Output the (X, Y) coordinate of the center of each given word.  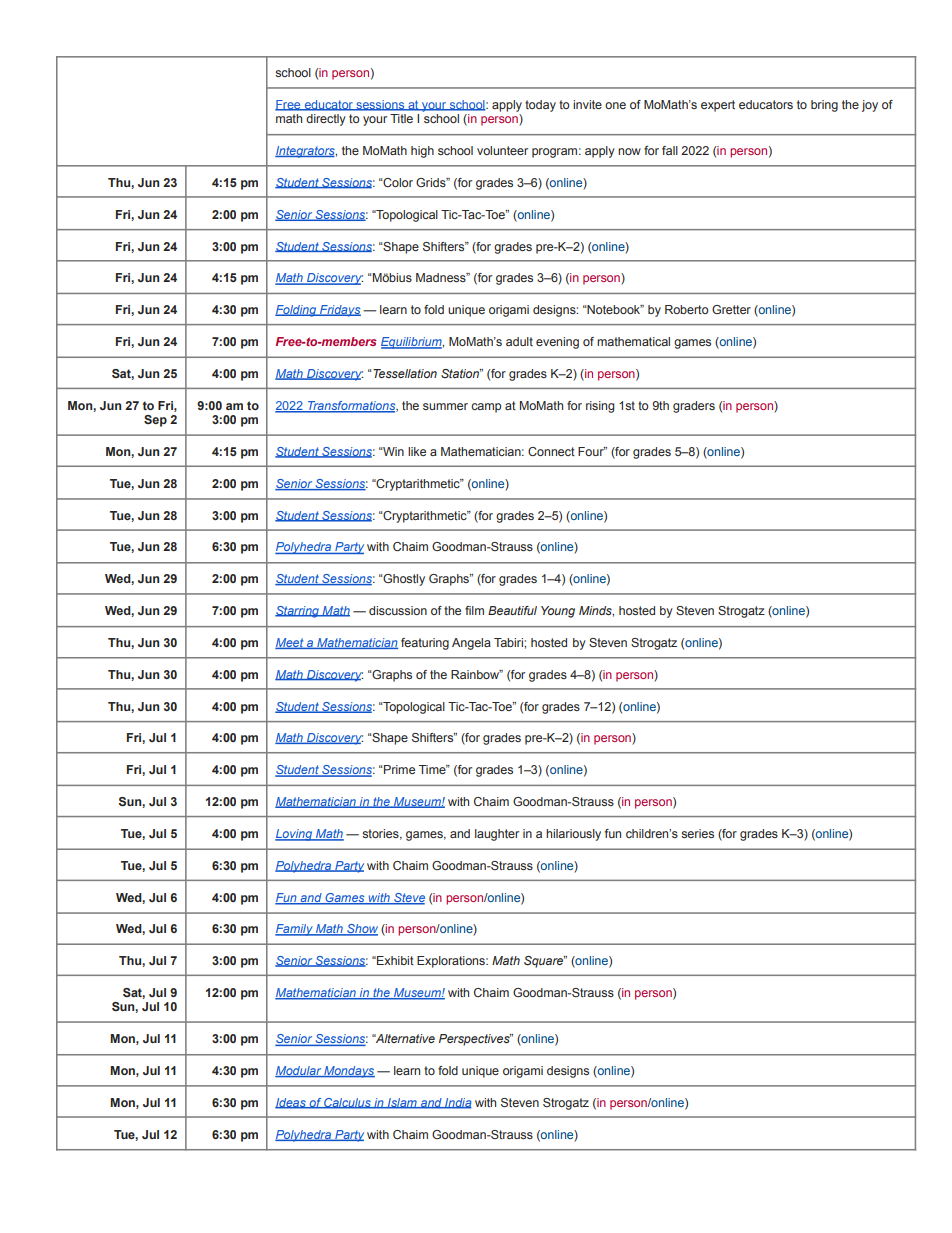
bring (824, 106)
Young (558, 612)
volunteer (502, 150)
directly (326, 120)
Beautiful (512, 610)
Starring (298, 612)
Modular (299, 1072)
